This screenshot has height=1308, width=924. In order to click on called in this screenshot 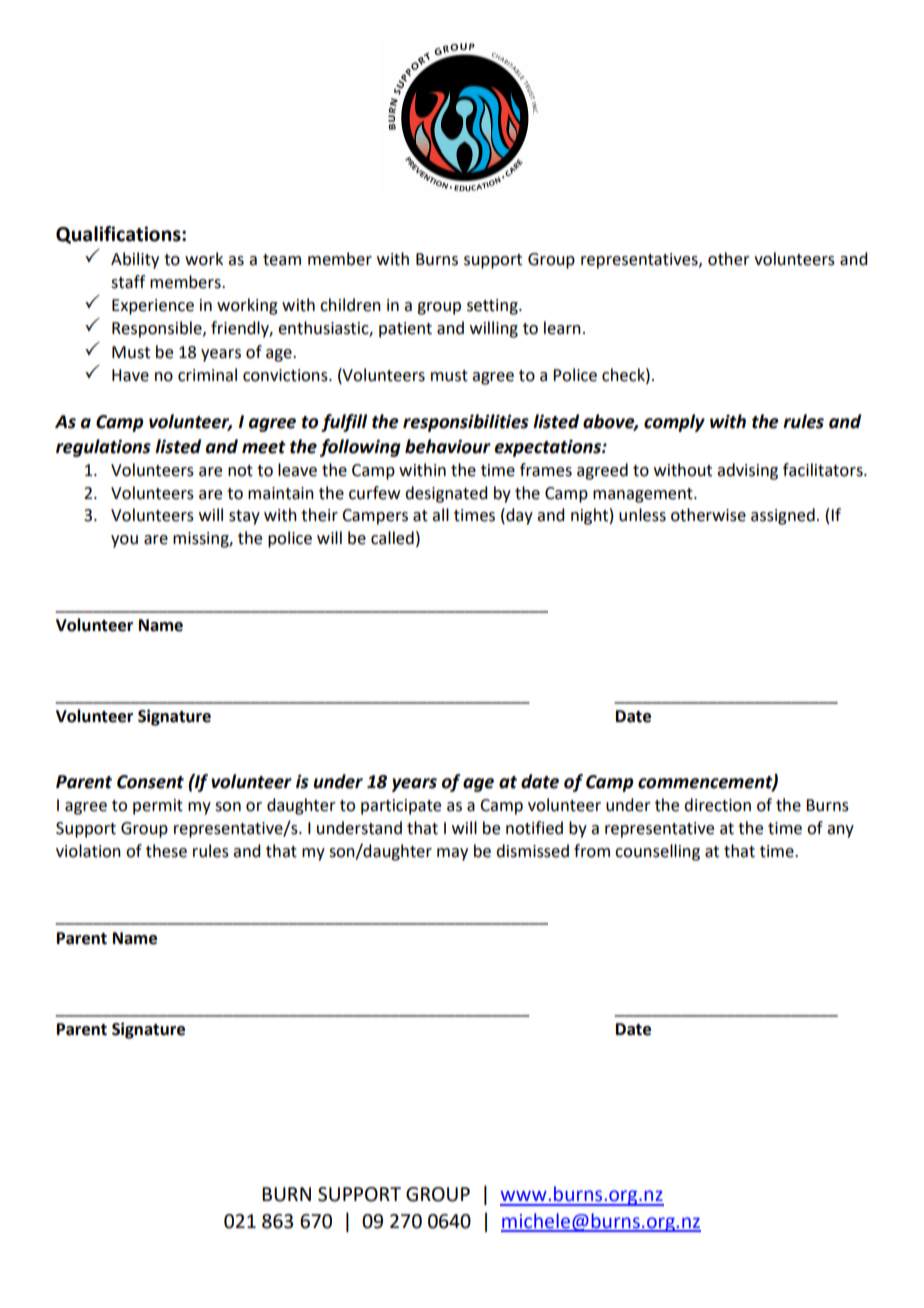, I will do `click(392, 538)`.
